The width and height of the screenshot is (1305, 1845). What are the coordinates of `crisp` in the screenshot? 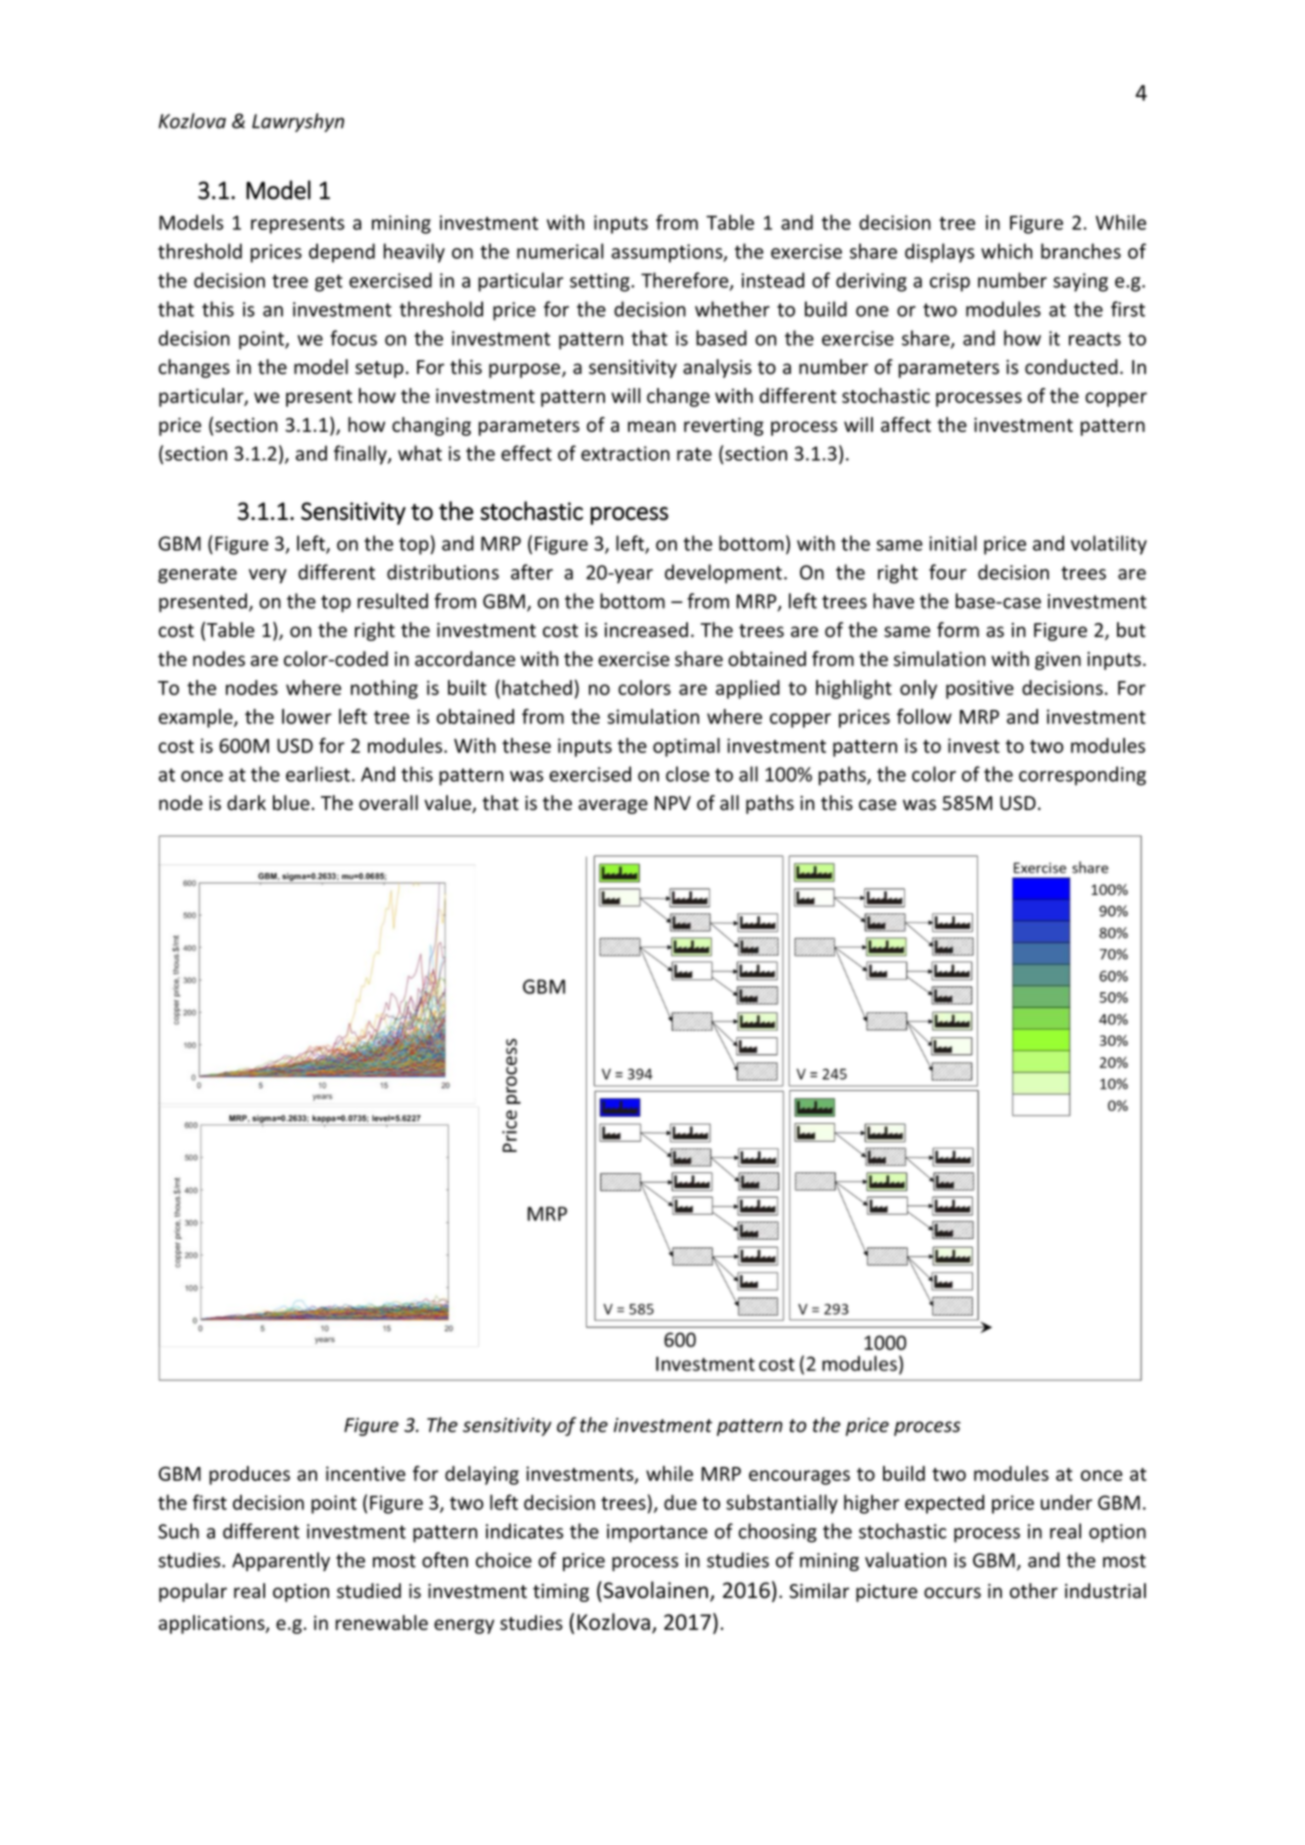 It's located at (950, 282).
